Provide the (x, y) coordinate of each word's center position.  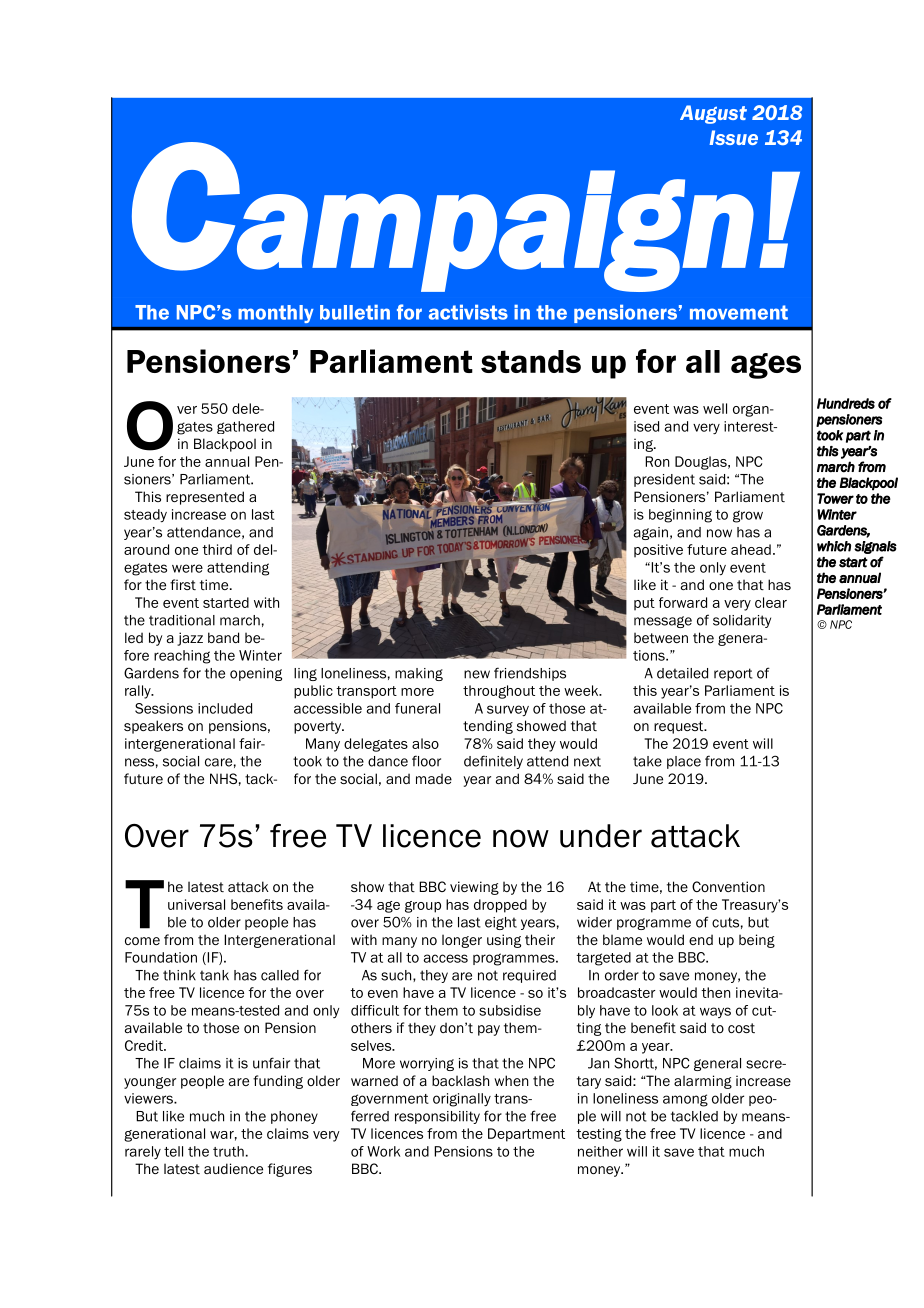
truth (228, 1151)
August (713, 114)
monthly (276, 314)
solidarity (742, 621)
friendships (530, 674)
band (223, 637)
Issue (733, 137)
